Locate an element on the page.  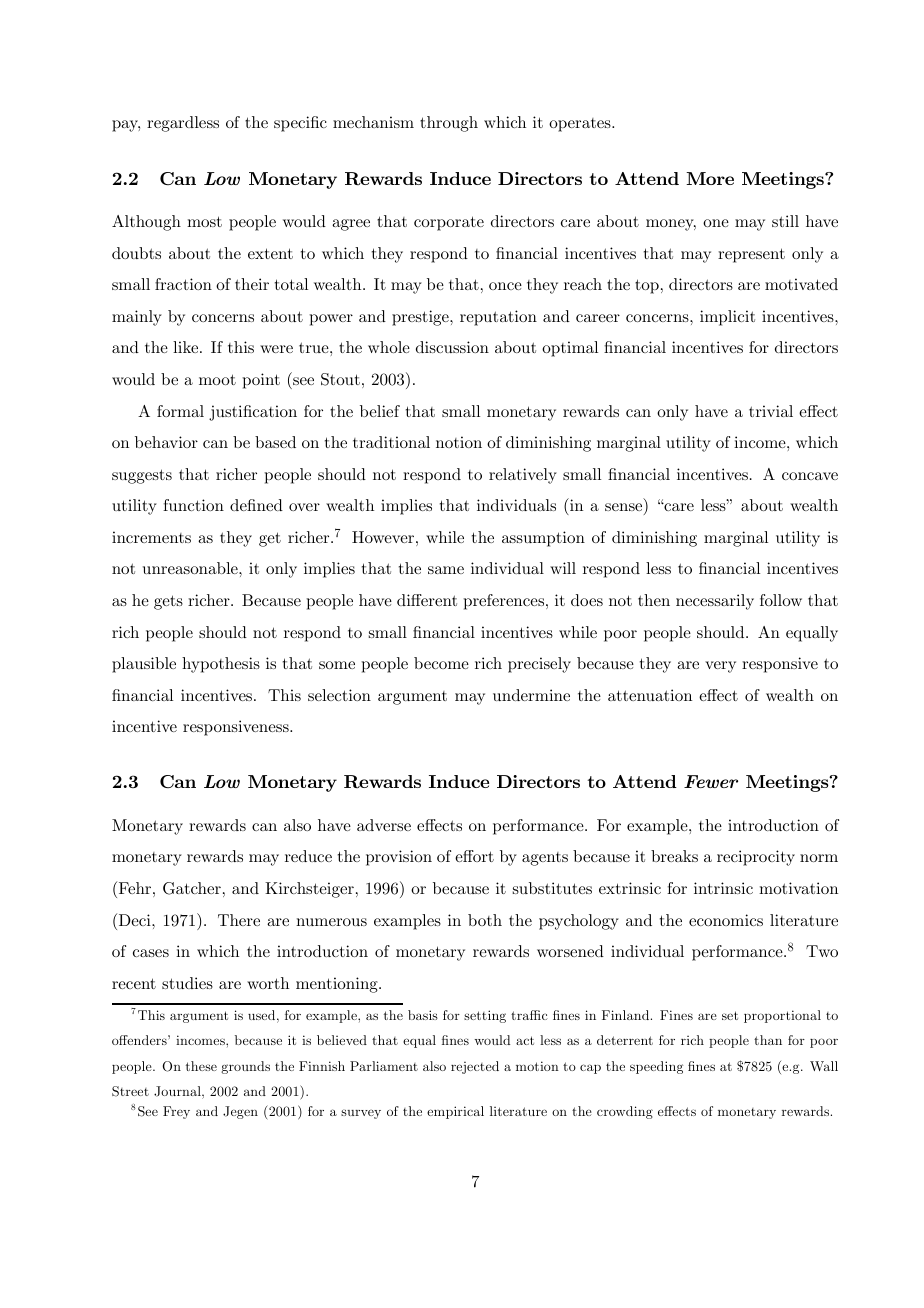
More is located at coordinates (710, 178).
